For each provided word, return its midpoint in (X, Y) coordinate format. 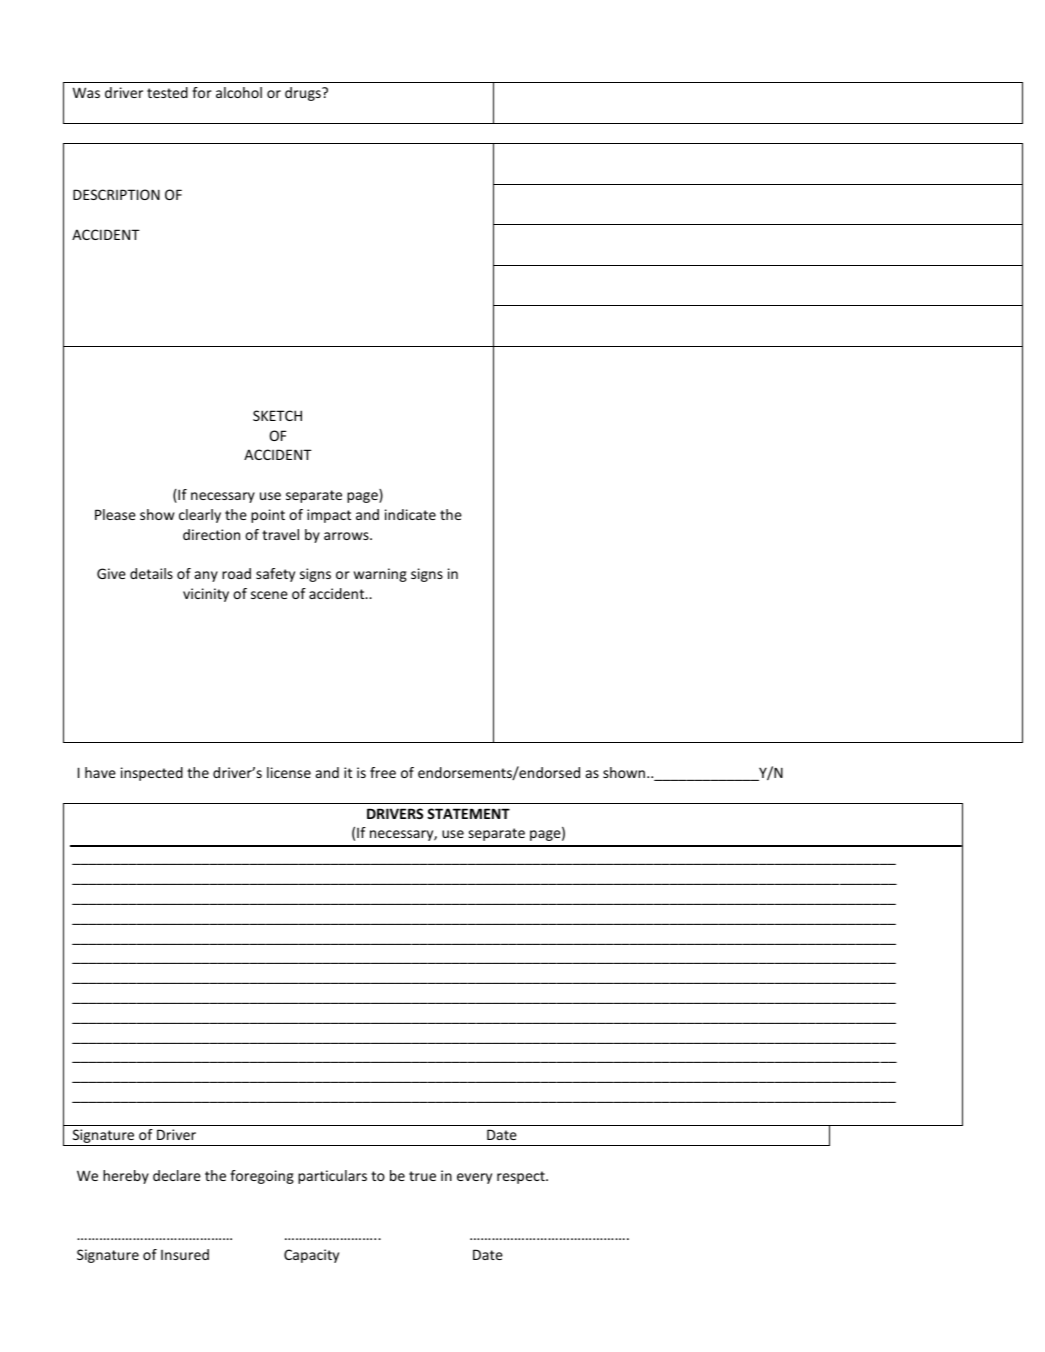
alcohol (239, 92)
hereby (126, 1177)
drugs (304, 94)
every (474, 1178)
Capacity (311, 1256)
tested (167, 92)
